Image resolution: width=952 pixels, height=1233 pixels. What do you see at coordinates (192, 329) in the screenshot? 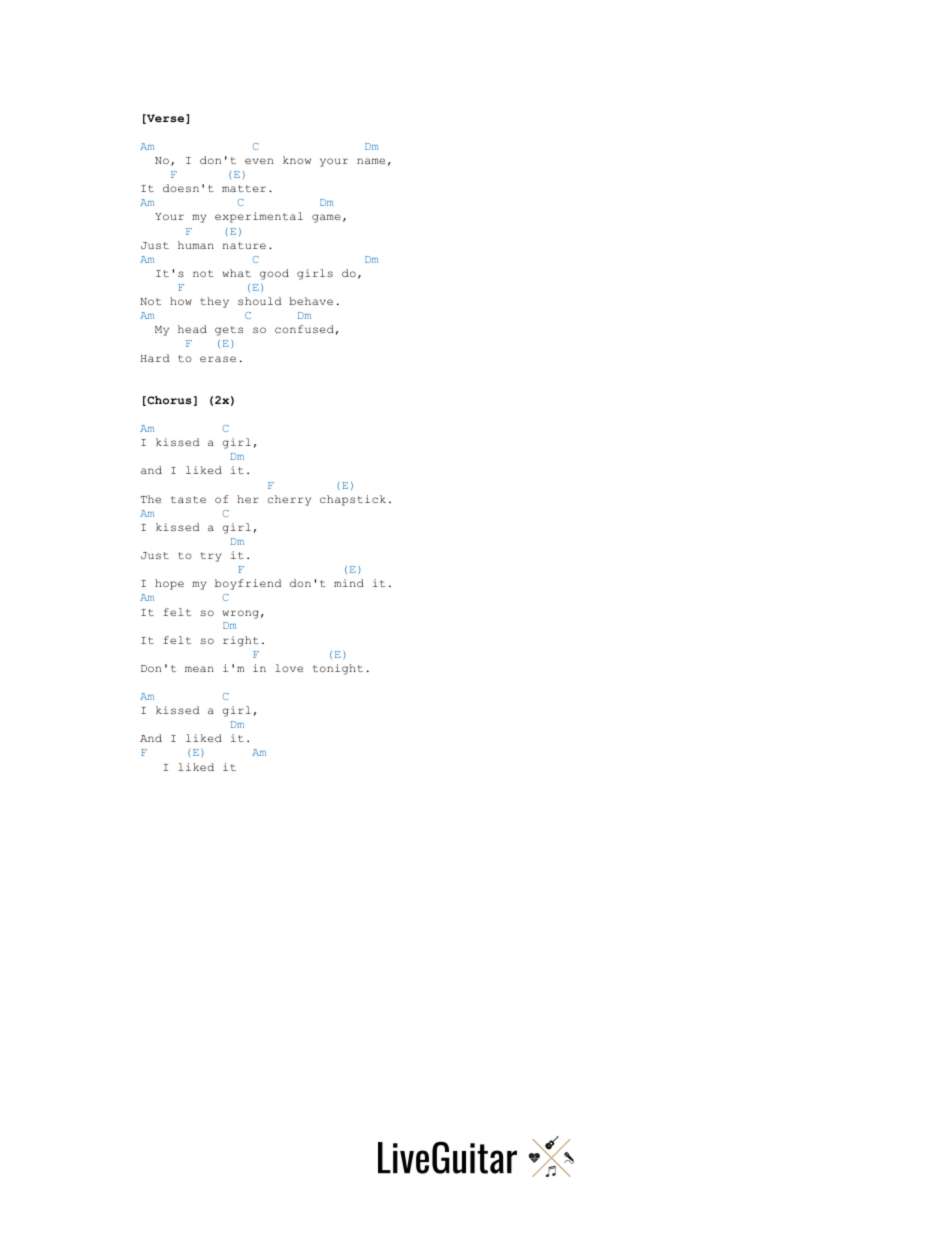
I see `head` at bounding box center [192, 329].
